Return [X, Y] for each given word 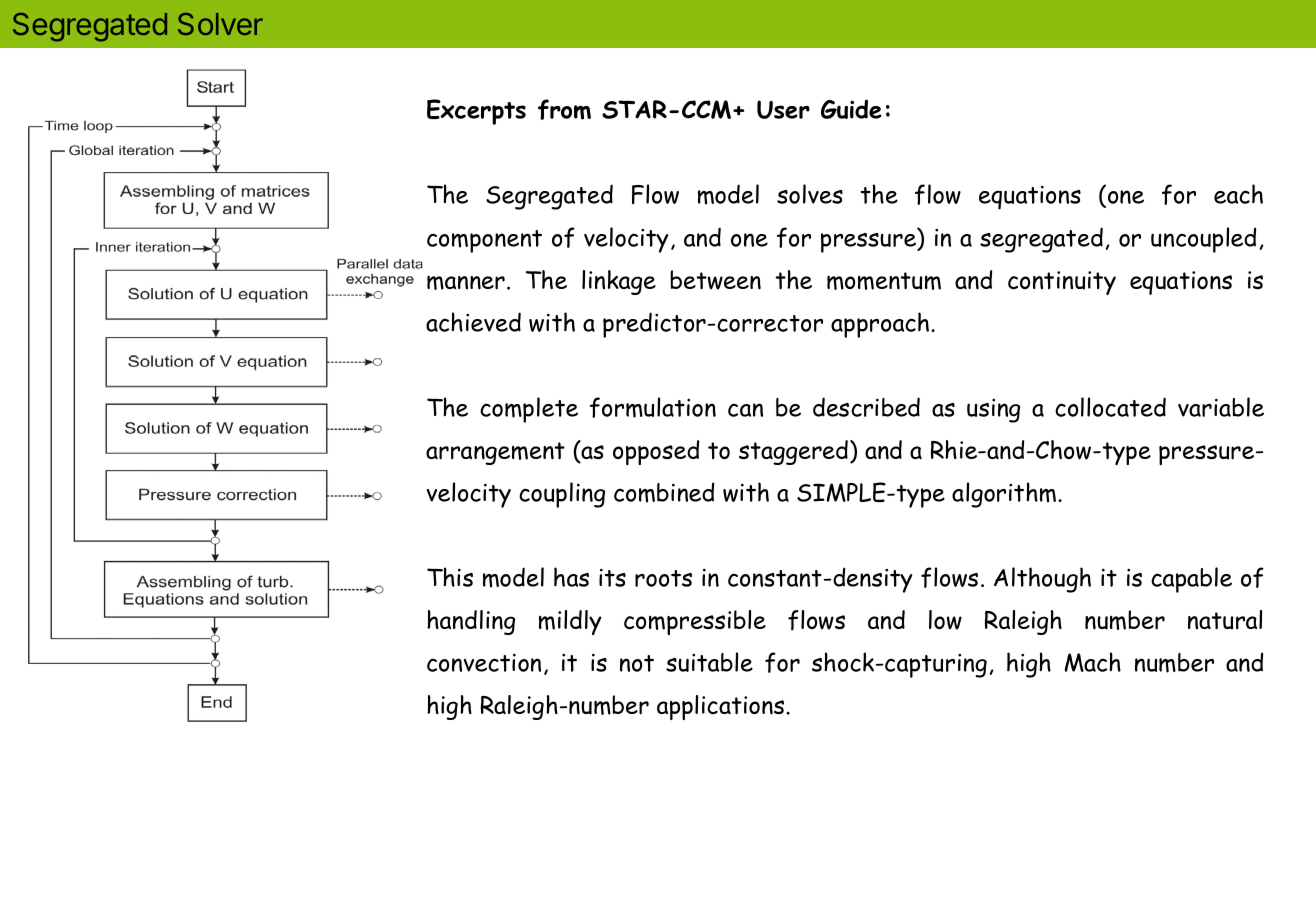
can [745, 410]
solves [810, 194]
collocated [1110, 407]
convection [484, 663]
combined [664, 492]
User [783, 109]
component [484, 241]
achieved [473, 322]
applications [722, 707]
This [450, 577]
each [1238, 194]
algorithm [1005, 495]
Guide [851, 109]
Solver [220, 24]
